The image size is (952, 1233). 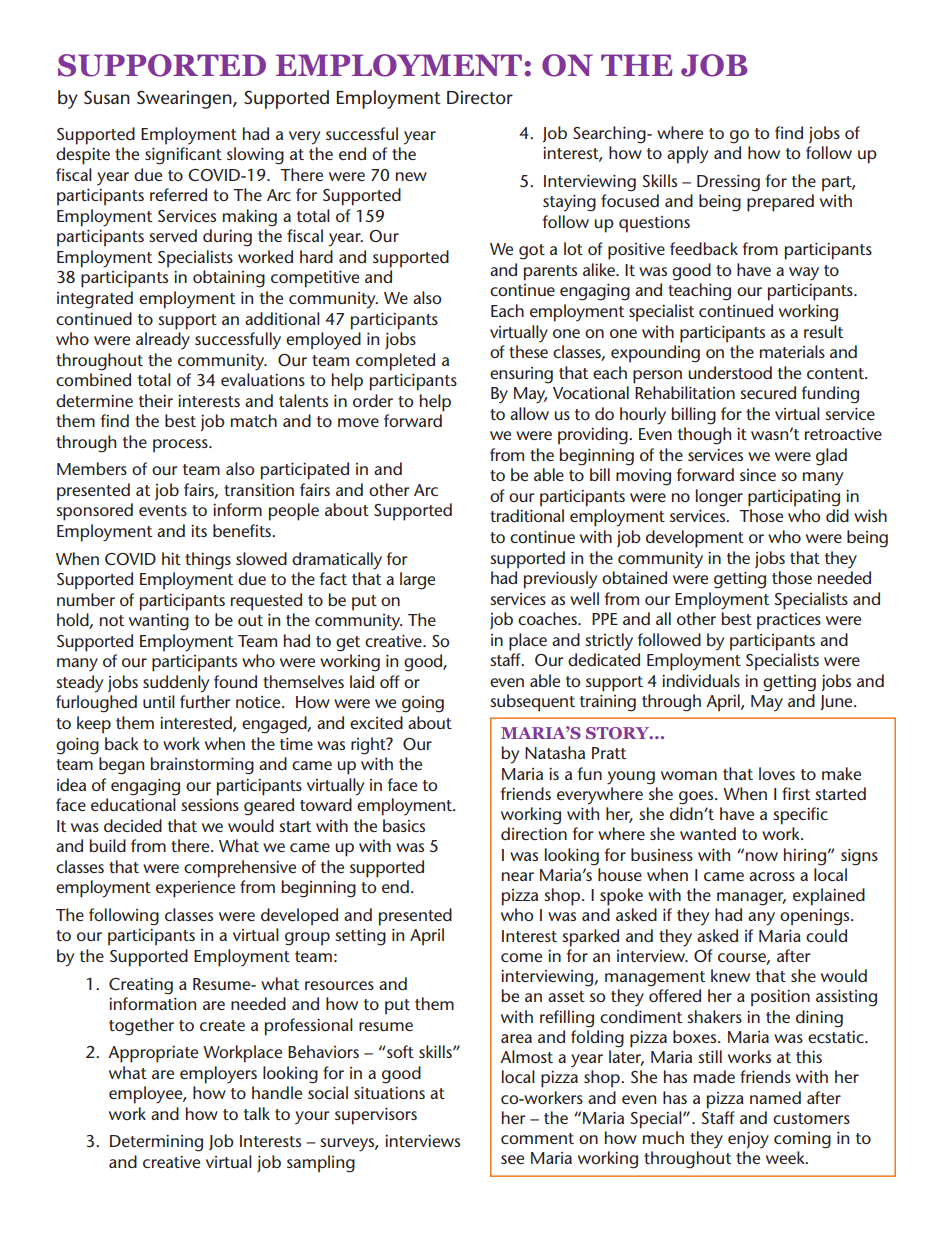 What do you see at coordinates (156, 1143) in the document?
I see `Determining` at bounding box center [156, 1143].
